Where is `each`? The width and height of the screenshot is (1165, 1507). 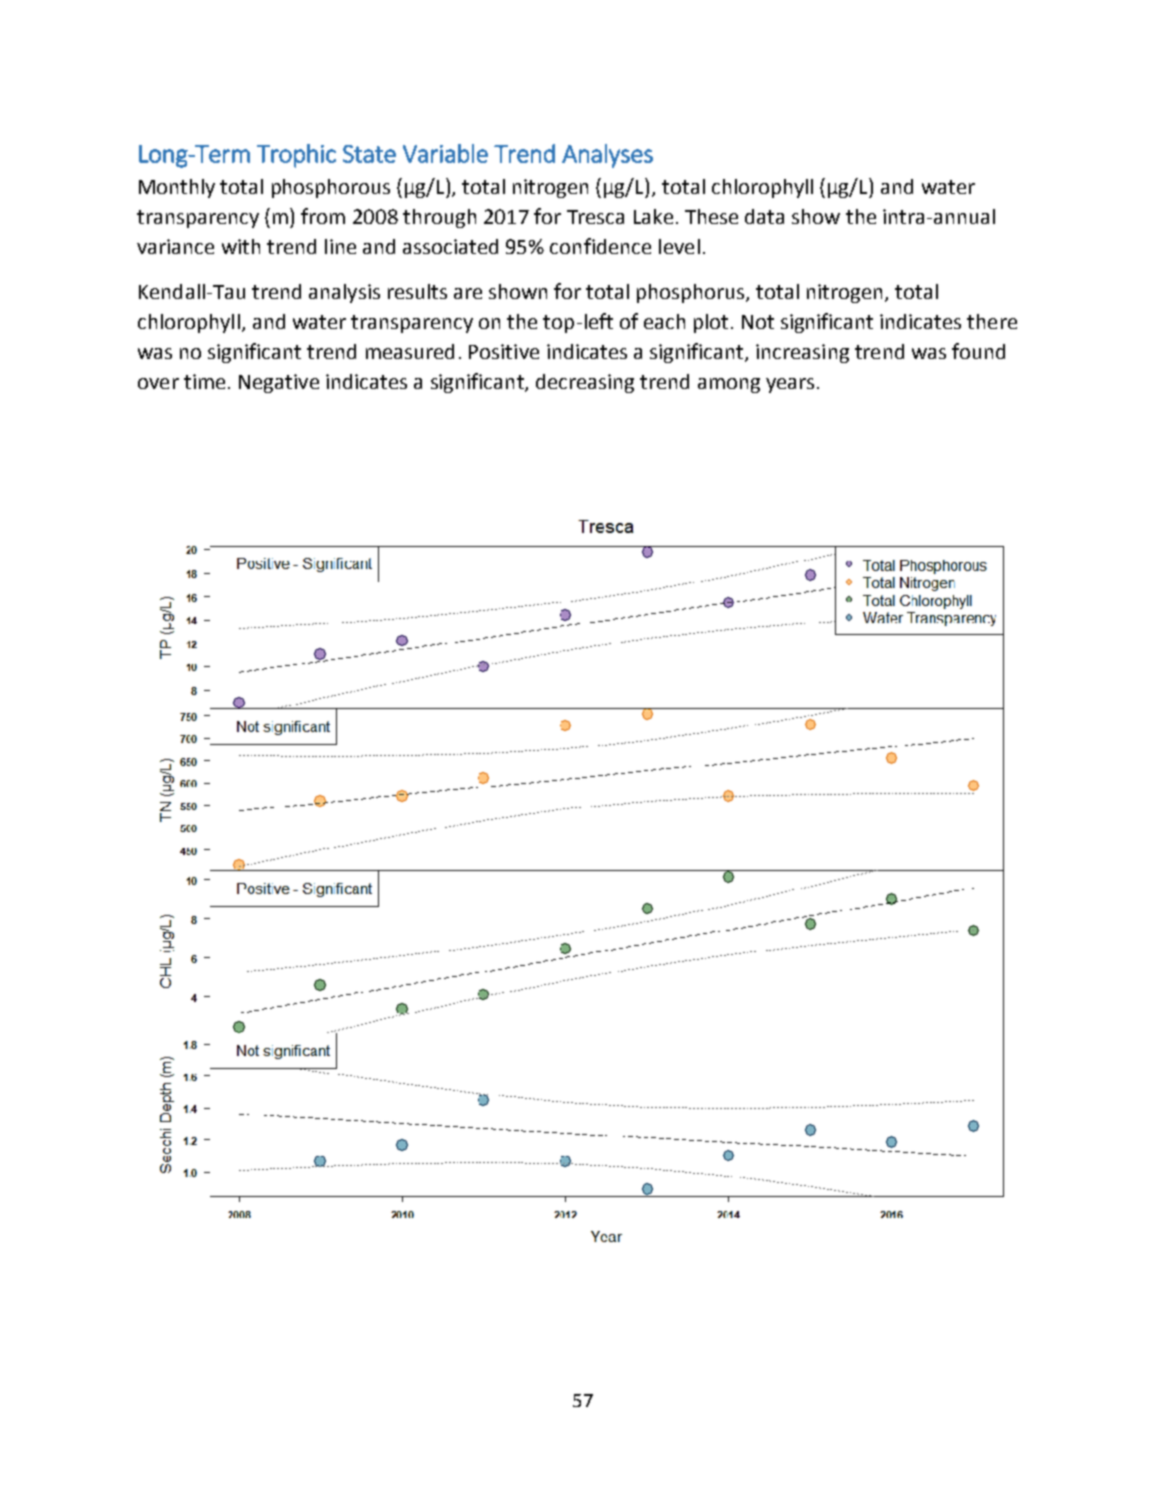
each is located at coordinates (664, 321).
